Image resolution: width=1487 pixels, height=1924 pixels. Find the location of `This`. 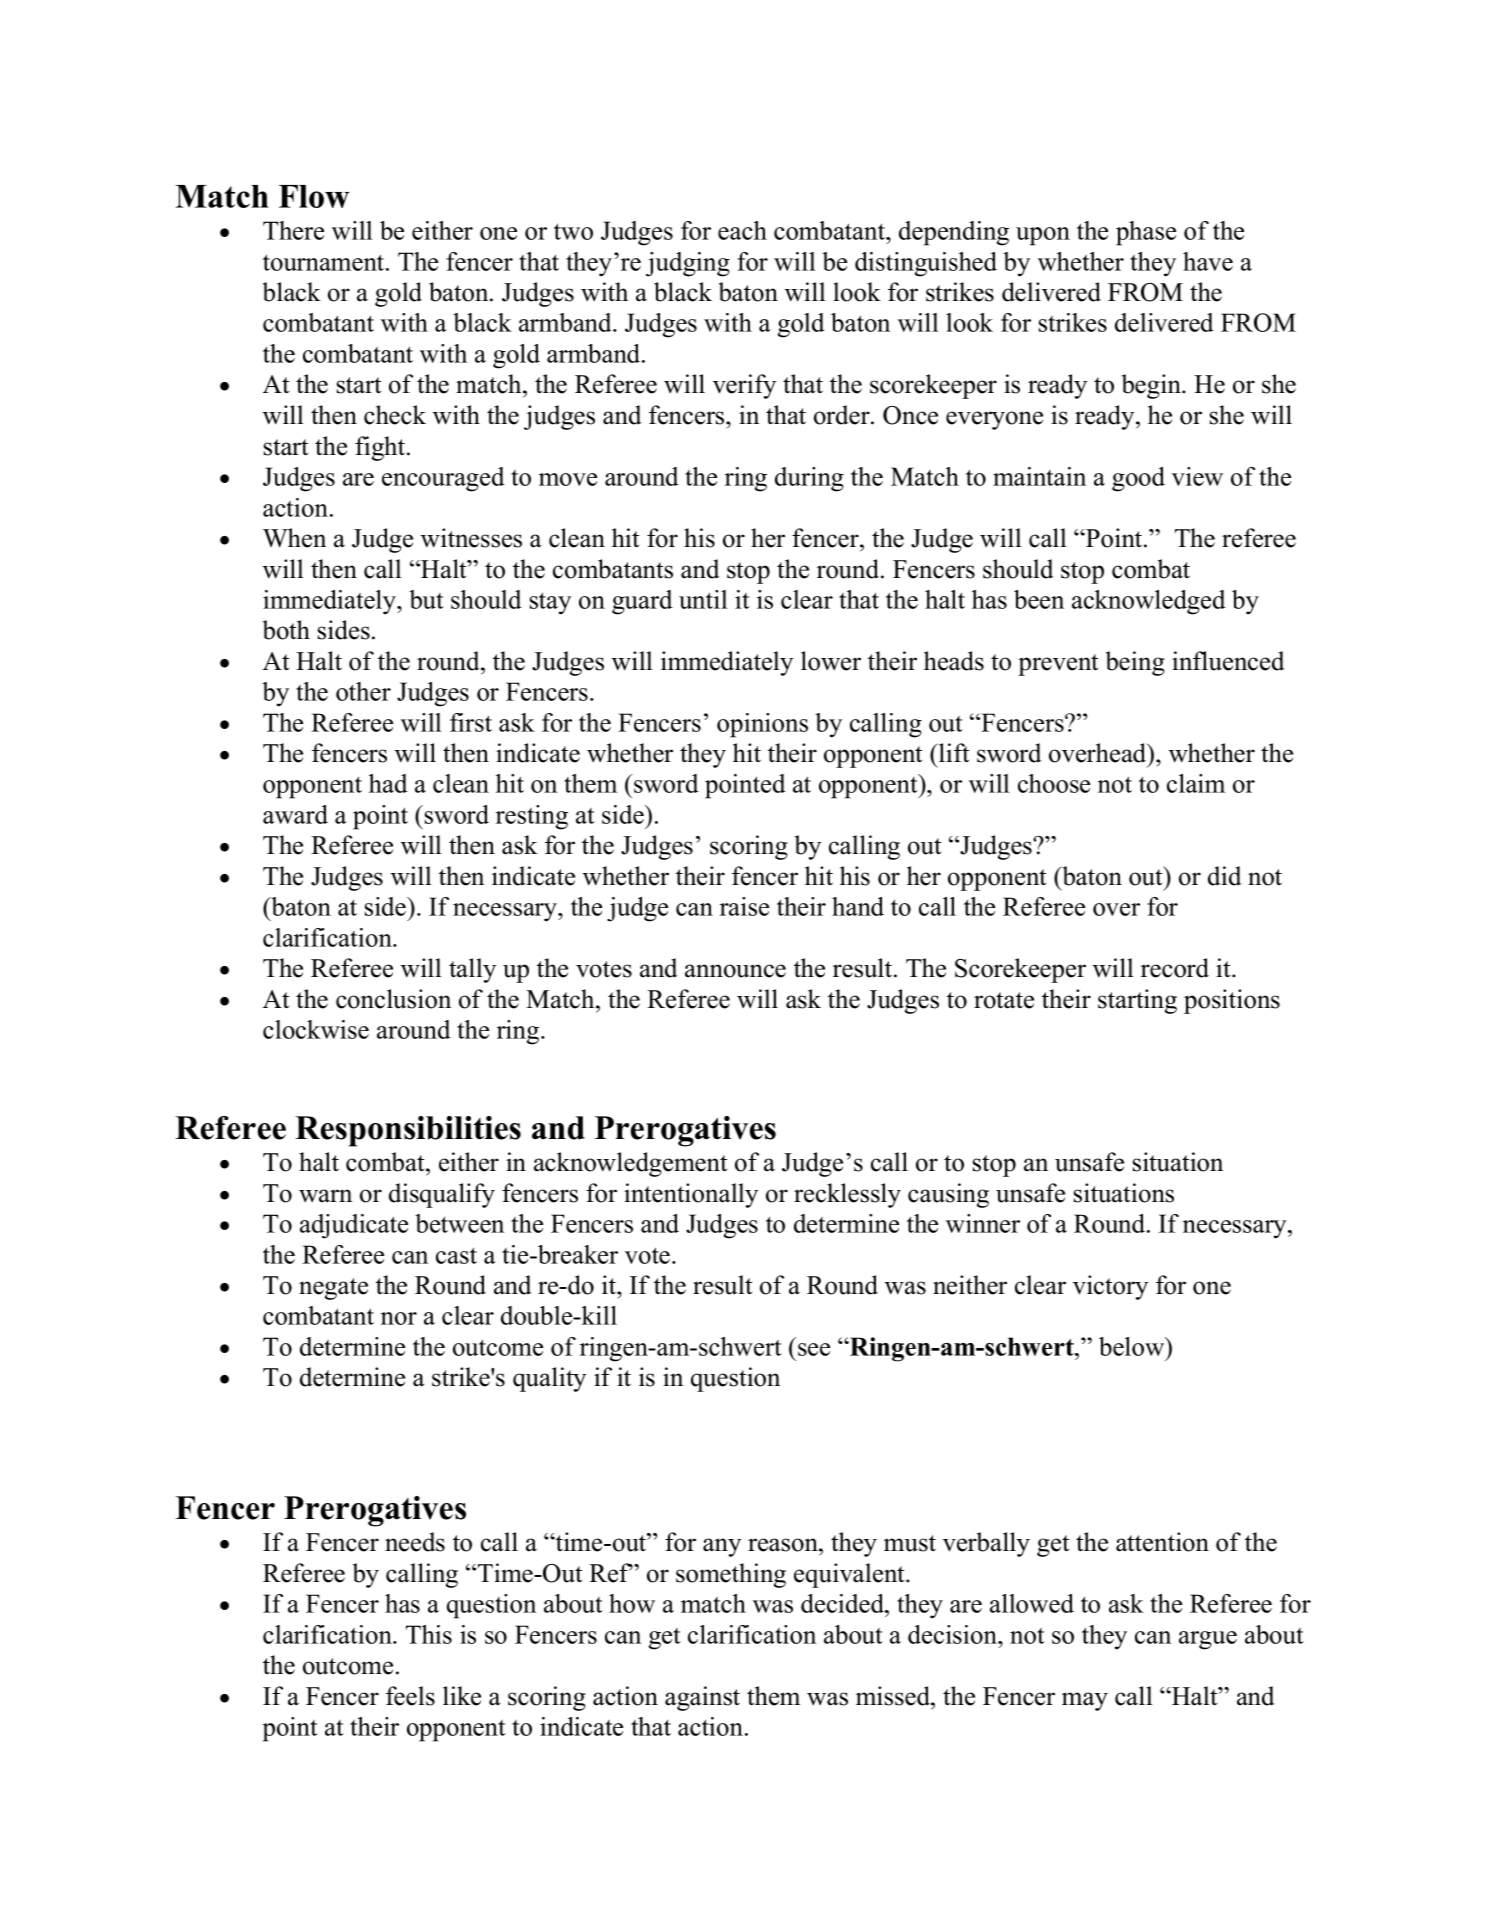

This is located at coordinates (429, 1634).
